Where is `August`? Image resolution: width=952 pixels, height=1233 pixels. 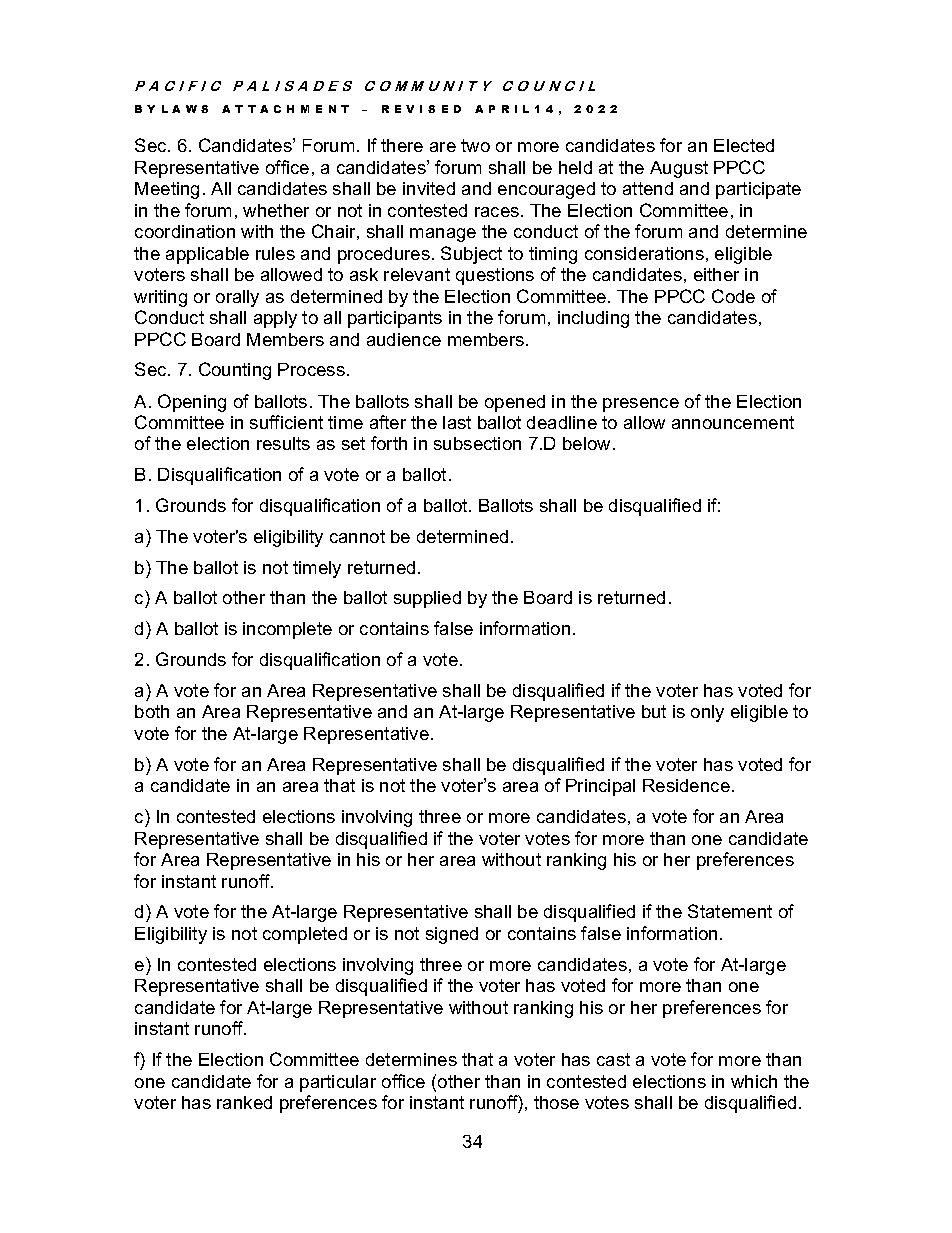
August is located at coordinates (679, 169).
